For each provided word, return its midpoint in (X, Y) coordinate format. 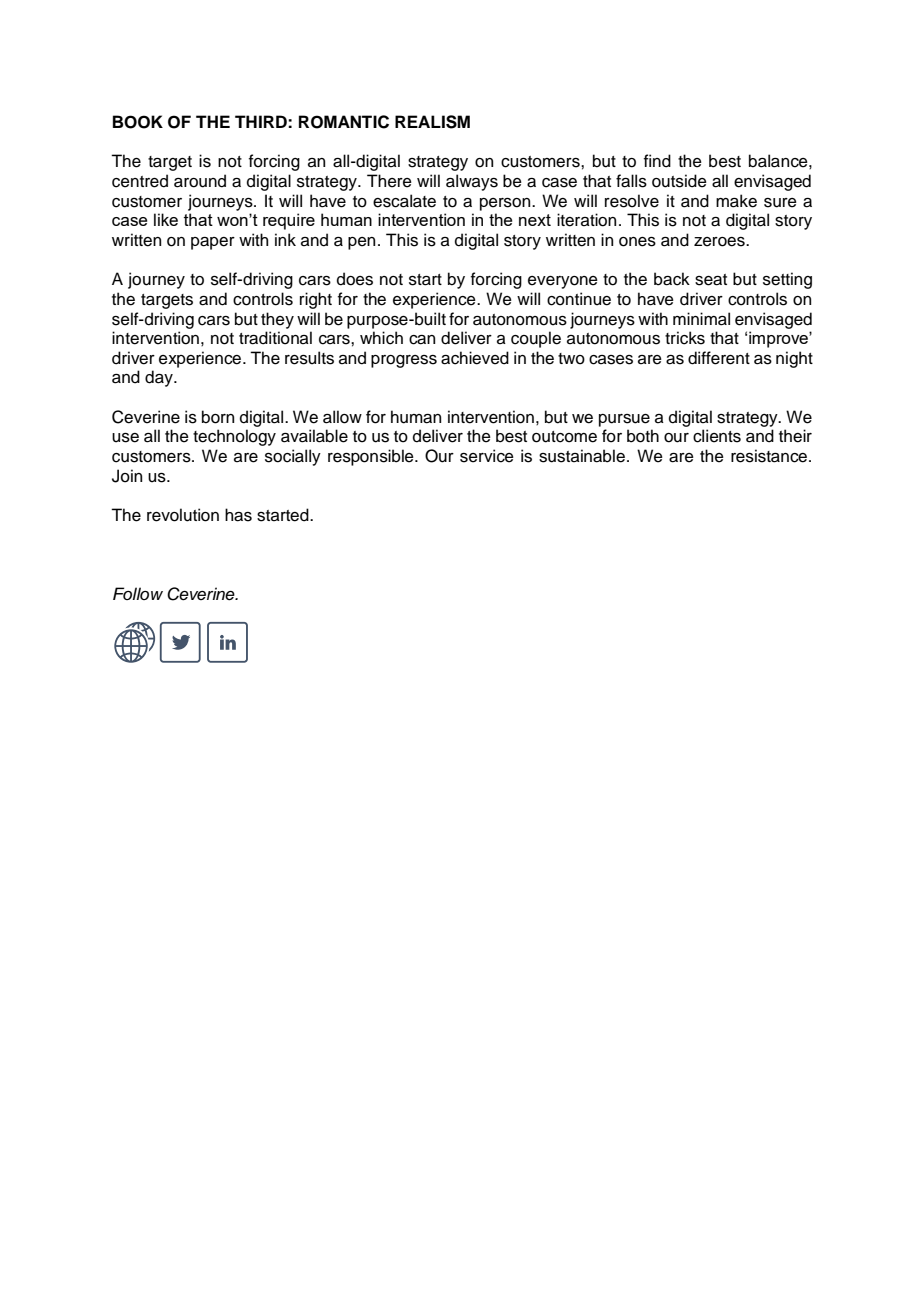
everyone (563, 282)
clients (717, 436)
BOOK (138, 122)
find (657, 161)
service (487, 456)
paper (213, 243)
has (238, 515)
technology (234, 437)
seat (711, 280)
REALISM (432, 122)
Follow (138, 593)
